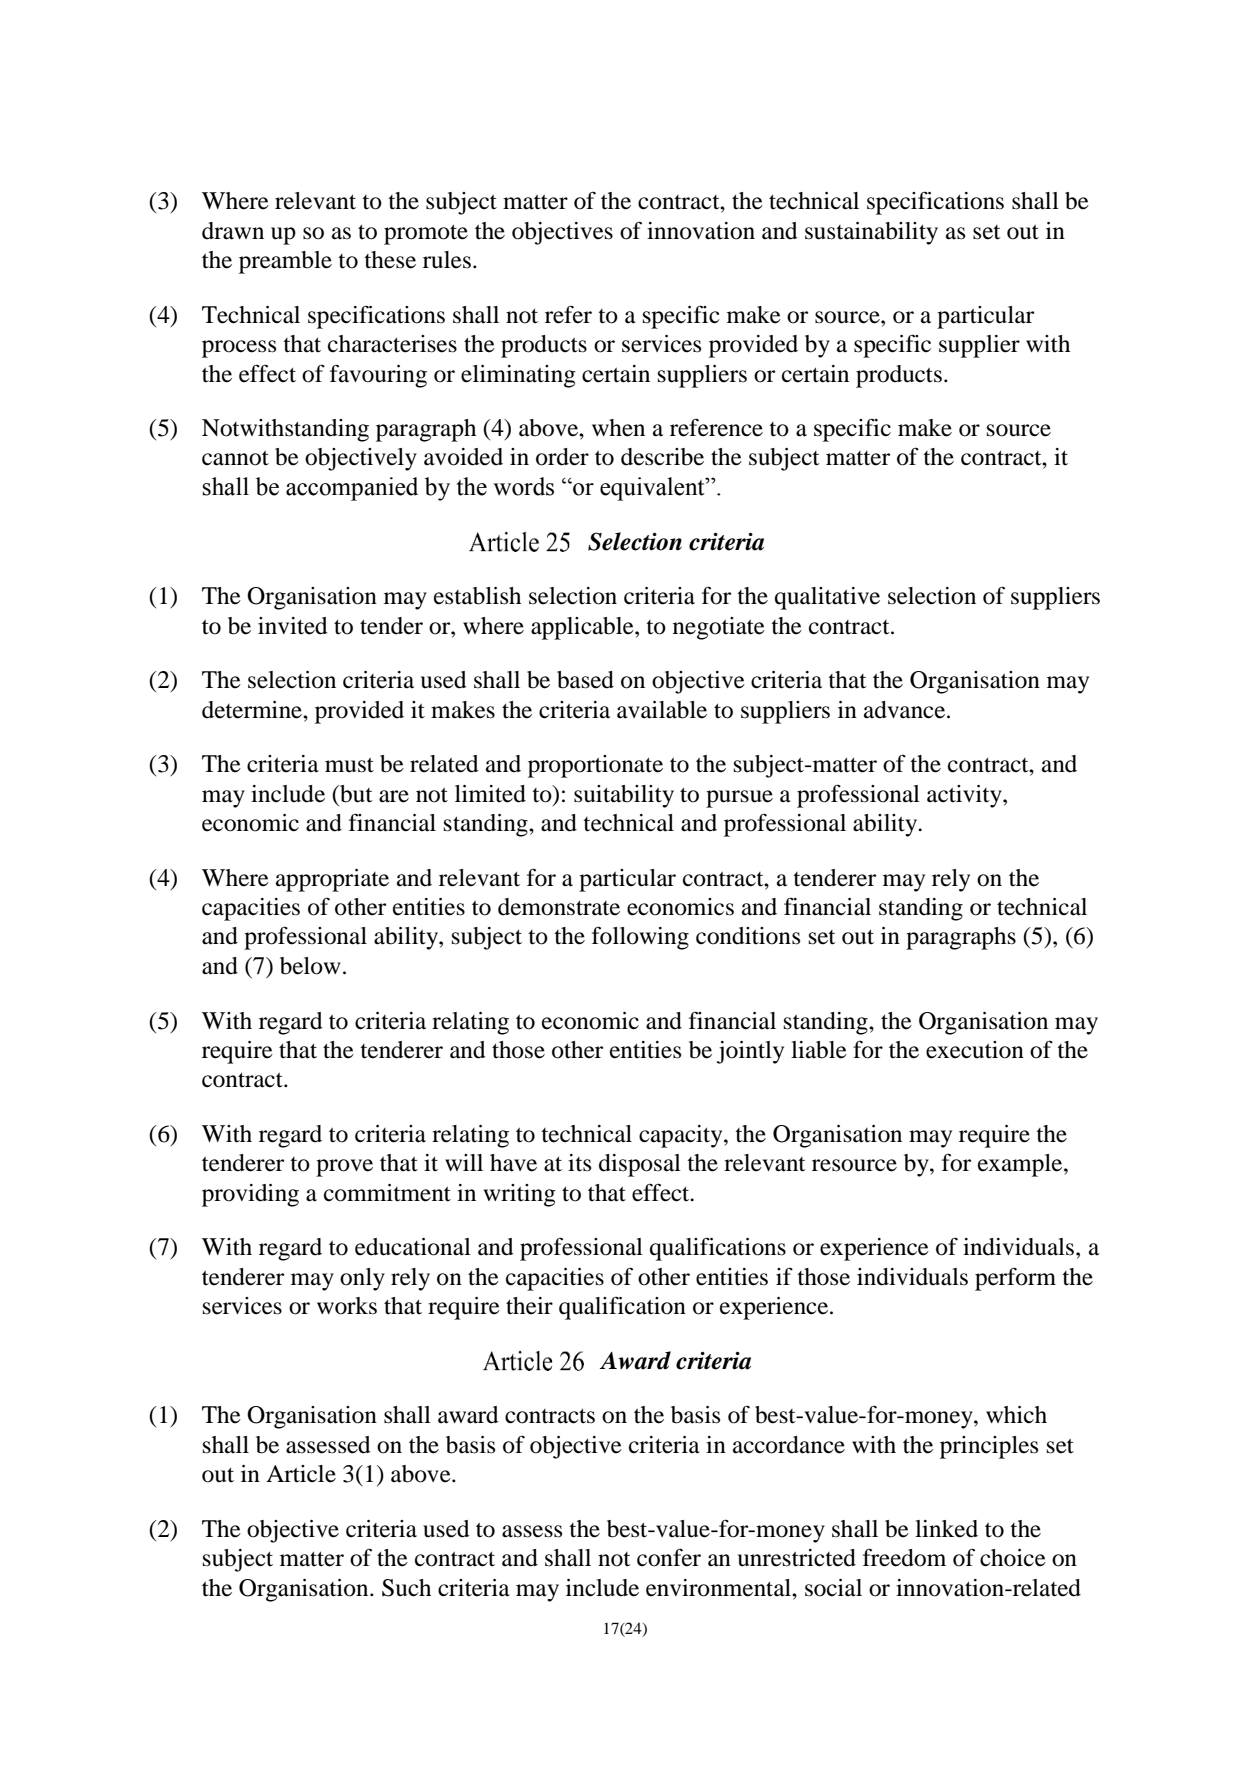  Describe the element at coordinates (362, 1279) in the page. I see `only` at that location.
